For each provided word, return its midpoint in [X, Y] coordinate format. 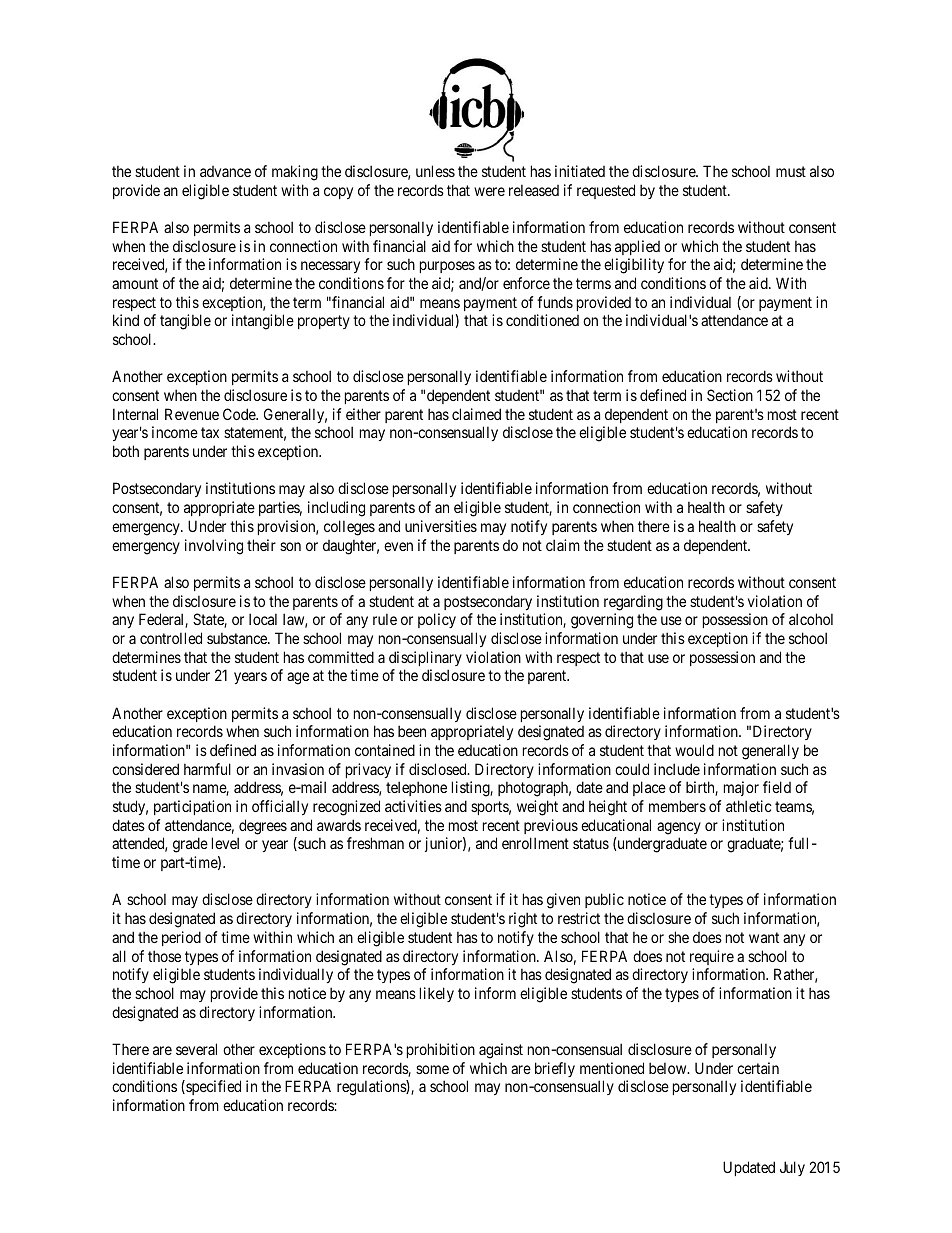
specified [212, 1087]
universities [441, 526]
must [791, 171]
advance [225, 171]
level [225, 843]
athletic [749, 806]
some [432, 1069]
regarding [633, 603]
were [489, 191]
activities [413, 806]
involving [214, 547]
